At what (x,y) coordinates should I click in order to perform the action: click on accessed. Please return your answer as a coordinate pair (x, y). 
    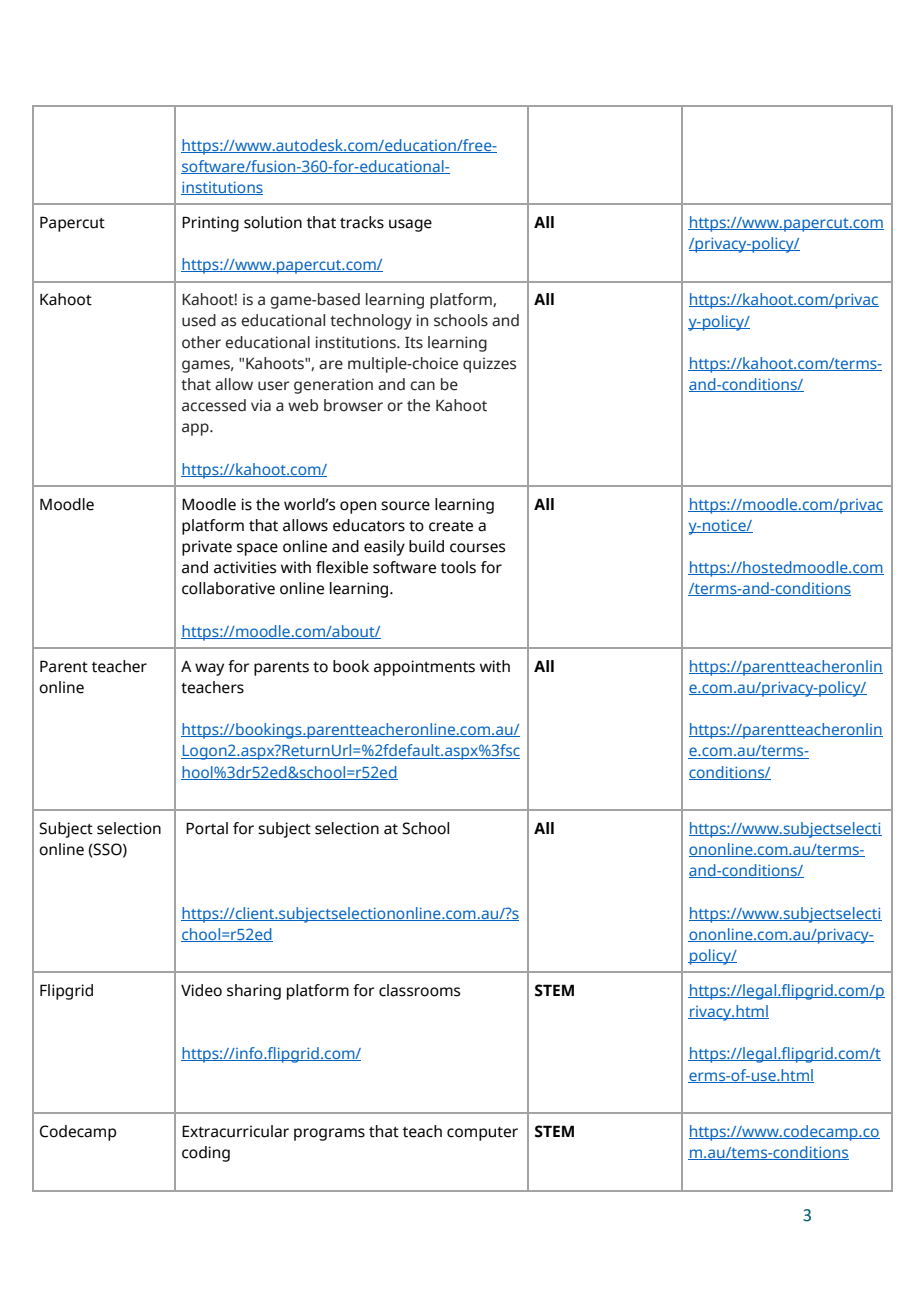
    Looking at the image, I should click on (214, 405).
